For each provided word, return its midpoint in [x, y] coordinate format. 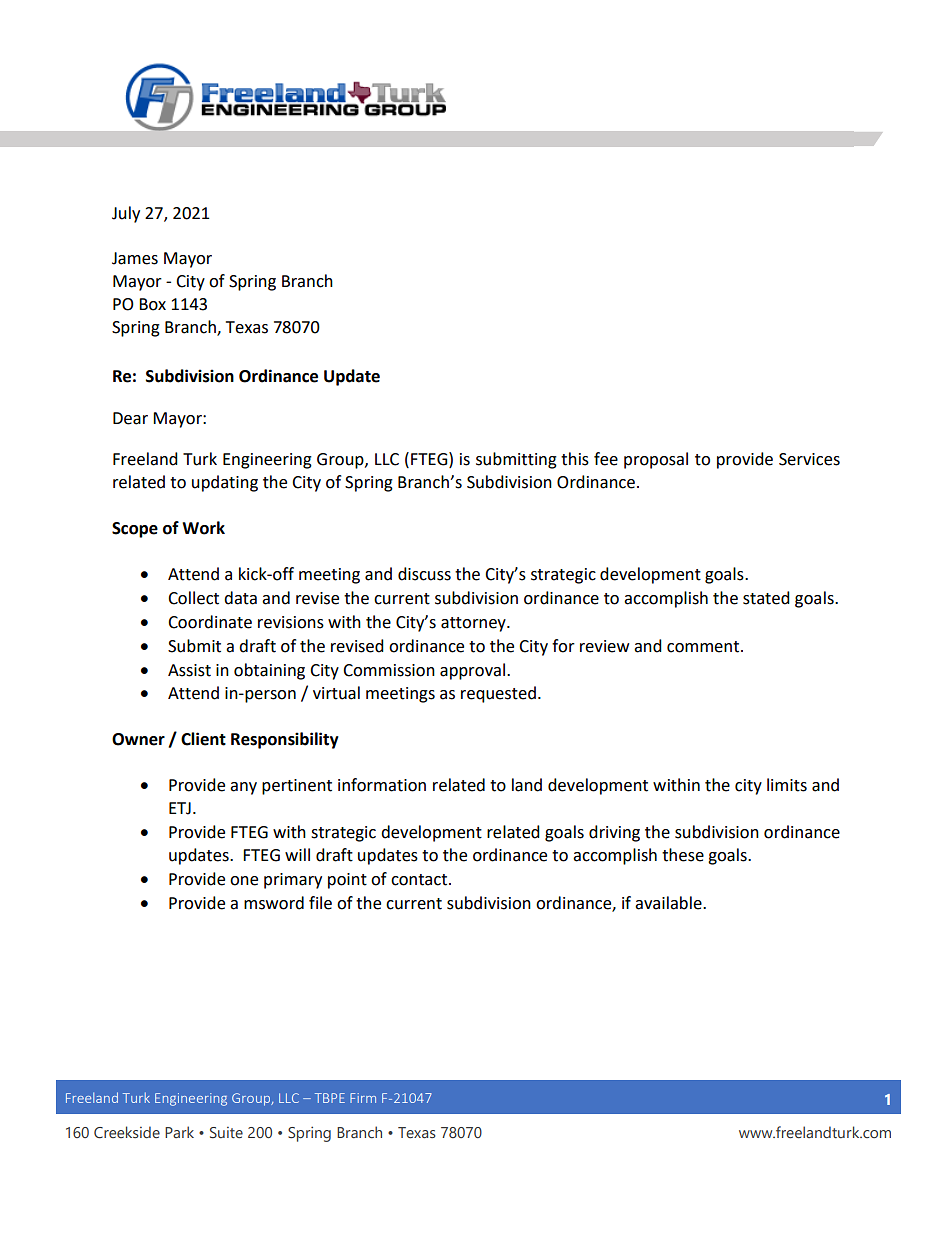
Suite [226, 1133]
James [135, 258]
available [669, 903]
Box [152, 304]
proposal [656, 460]
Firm [363, 1098]
